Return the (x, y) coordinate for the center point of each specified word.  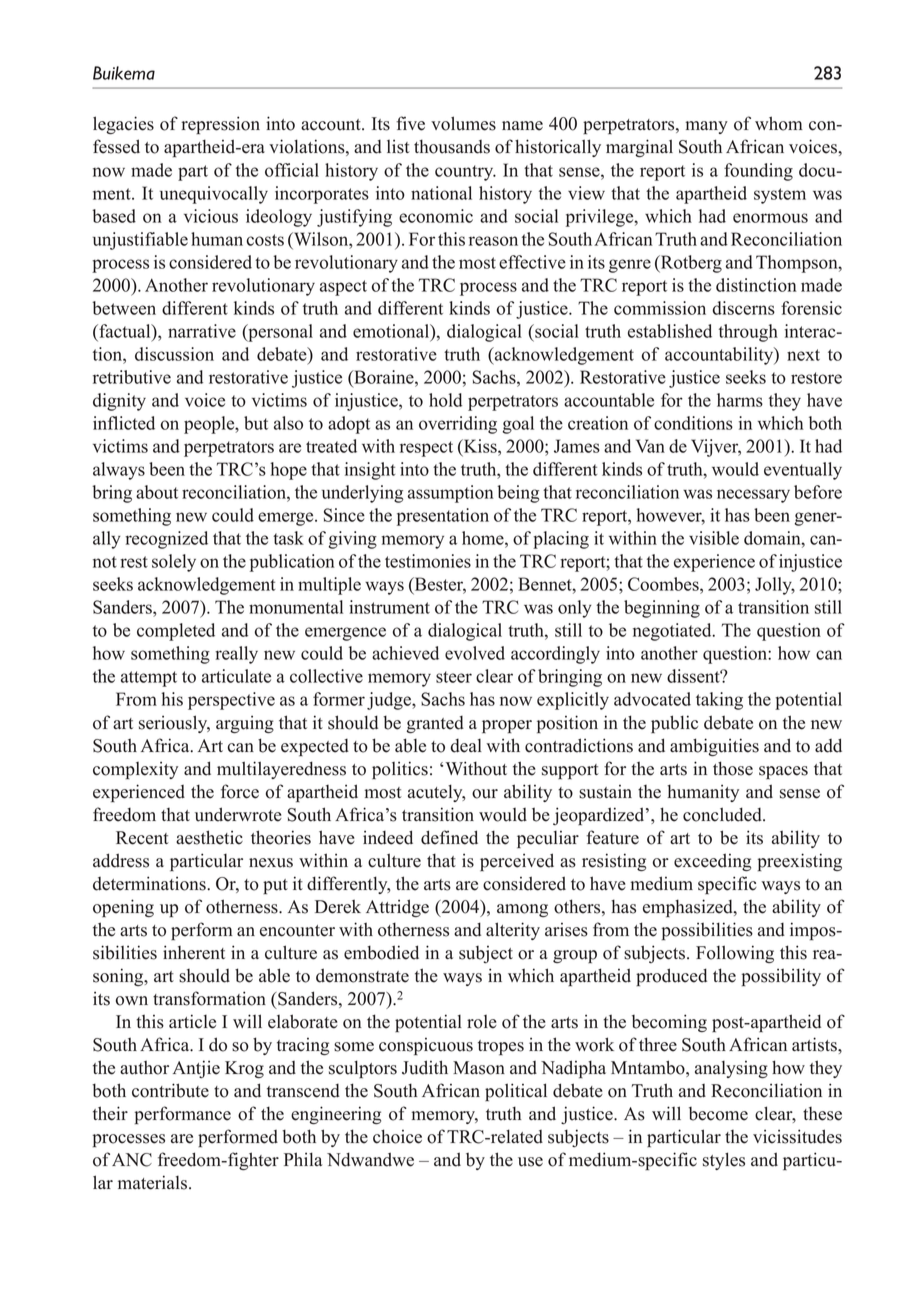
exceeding (712, 862)
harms (740, 400)
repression (220, 125)
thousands (452, 146)
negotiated (673, 632)
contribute (170, 1090)
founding (758, 172)
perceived (517, 862)
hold (445, 400)
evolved (475, 653)
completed (176, 632)
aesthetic (209, 837)
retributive (132, 377)
